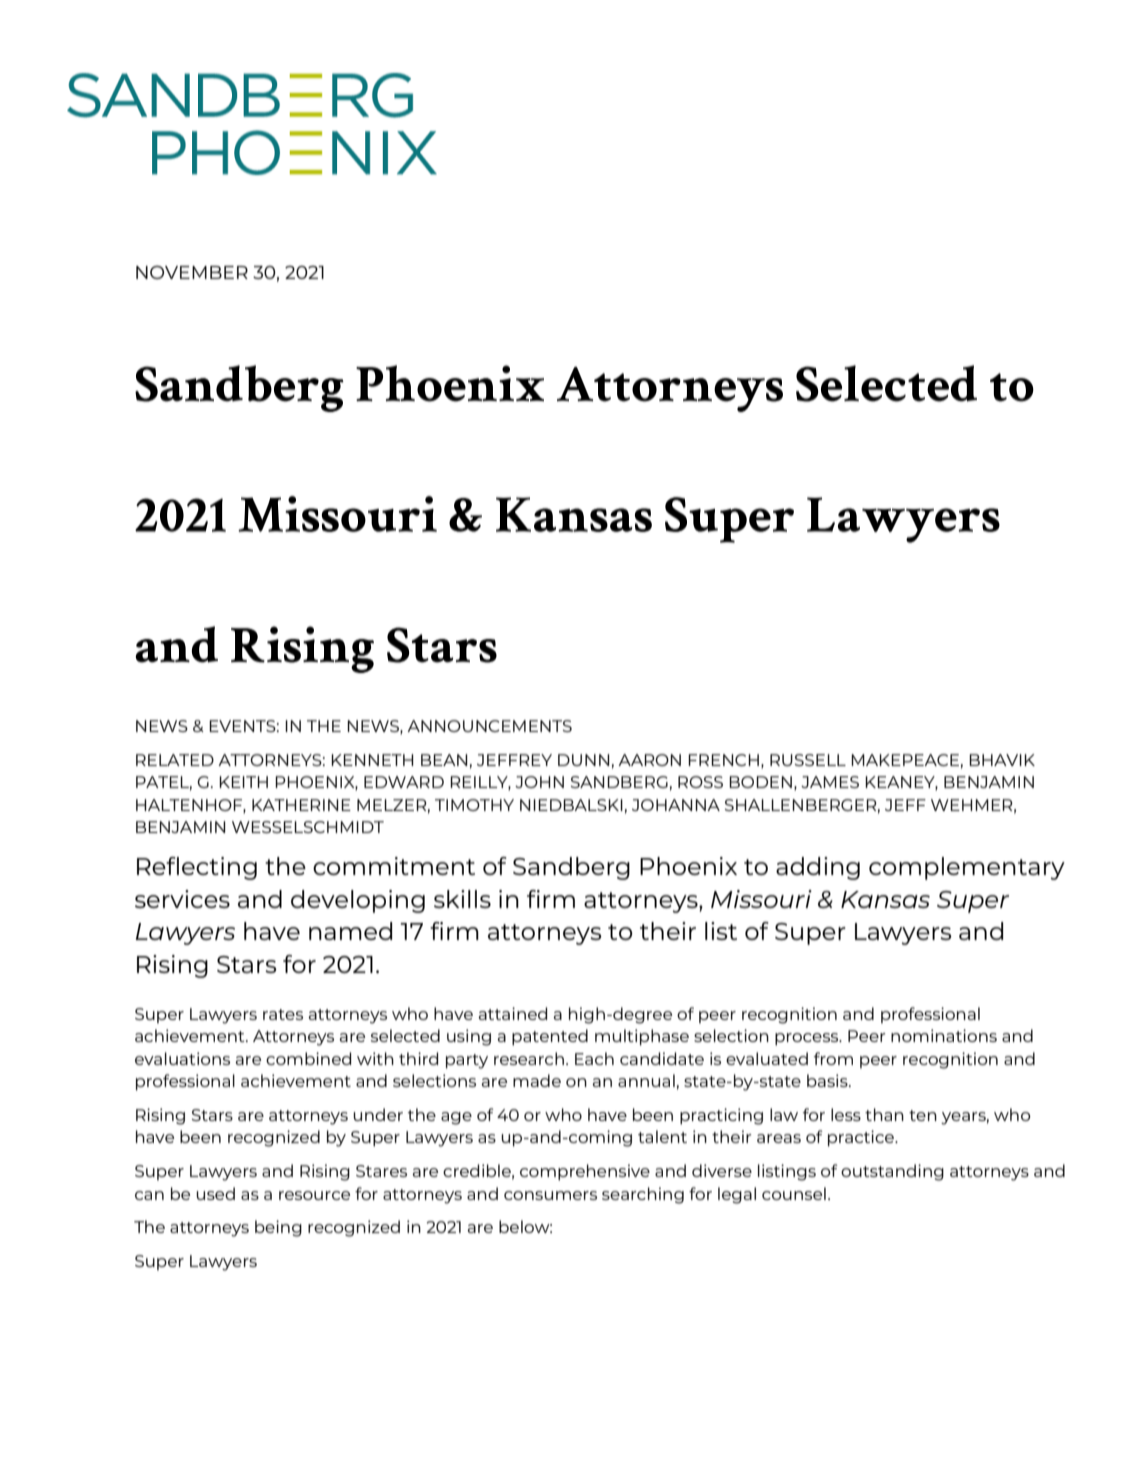 The height and width of the screenshot is (1478, 1142). What do you see at coordinates (192, 272) in the screenshot?
I see `NOVEMBER` at bounding box center [192, 272].
